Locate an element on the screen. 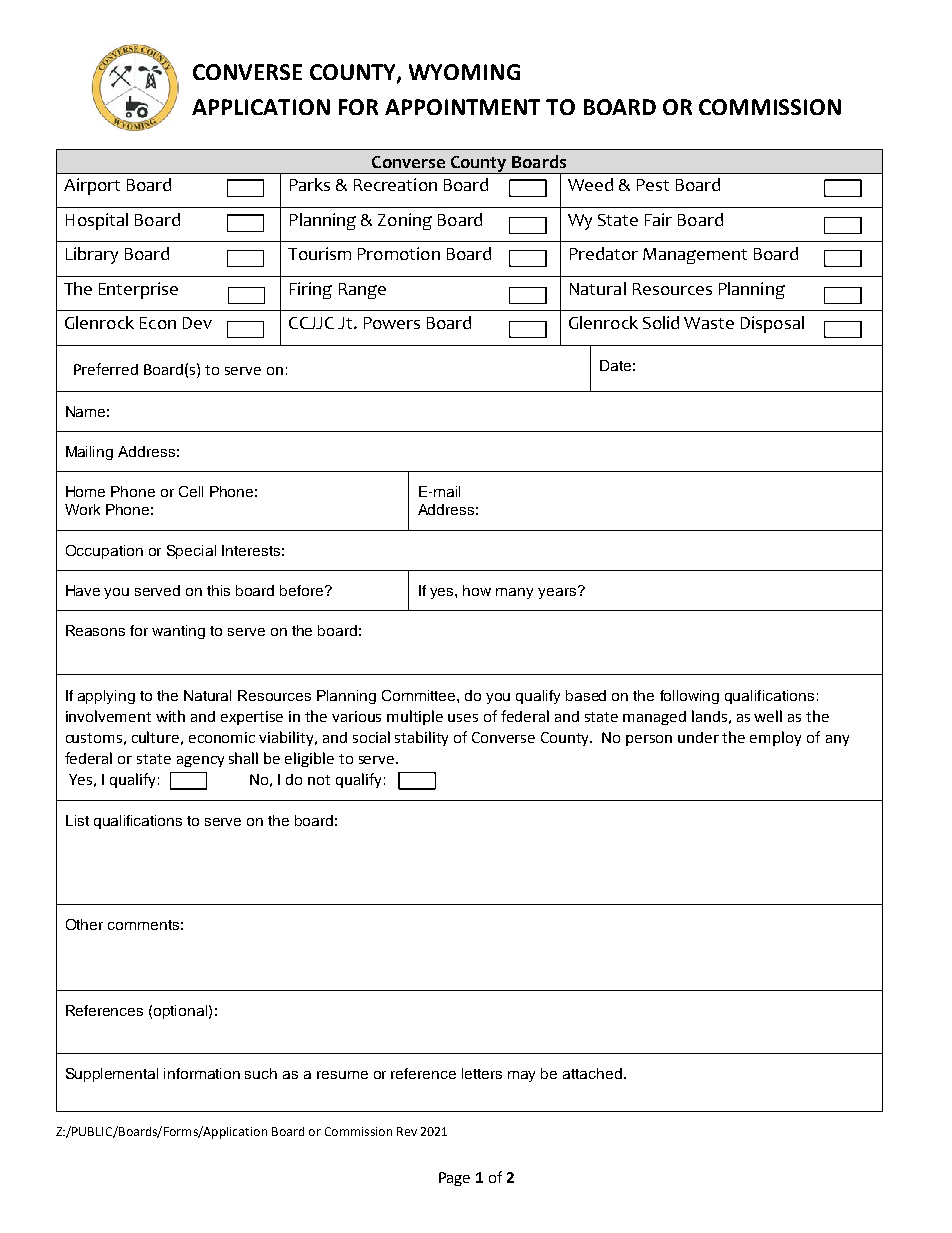  wanting is located at coordinates (178, 632).
